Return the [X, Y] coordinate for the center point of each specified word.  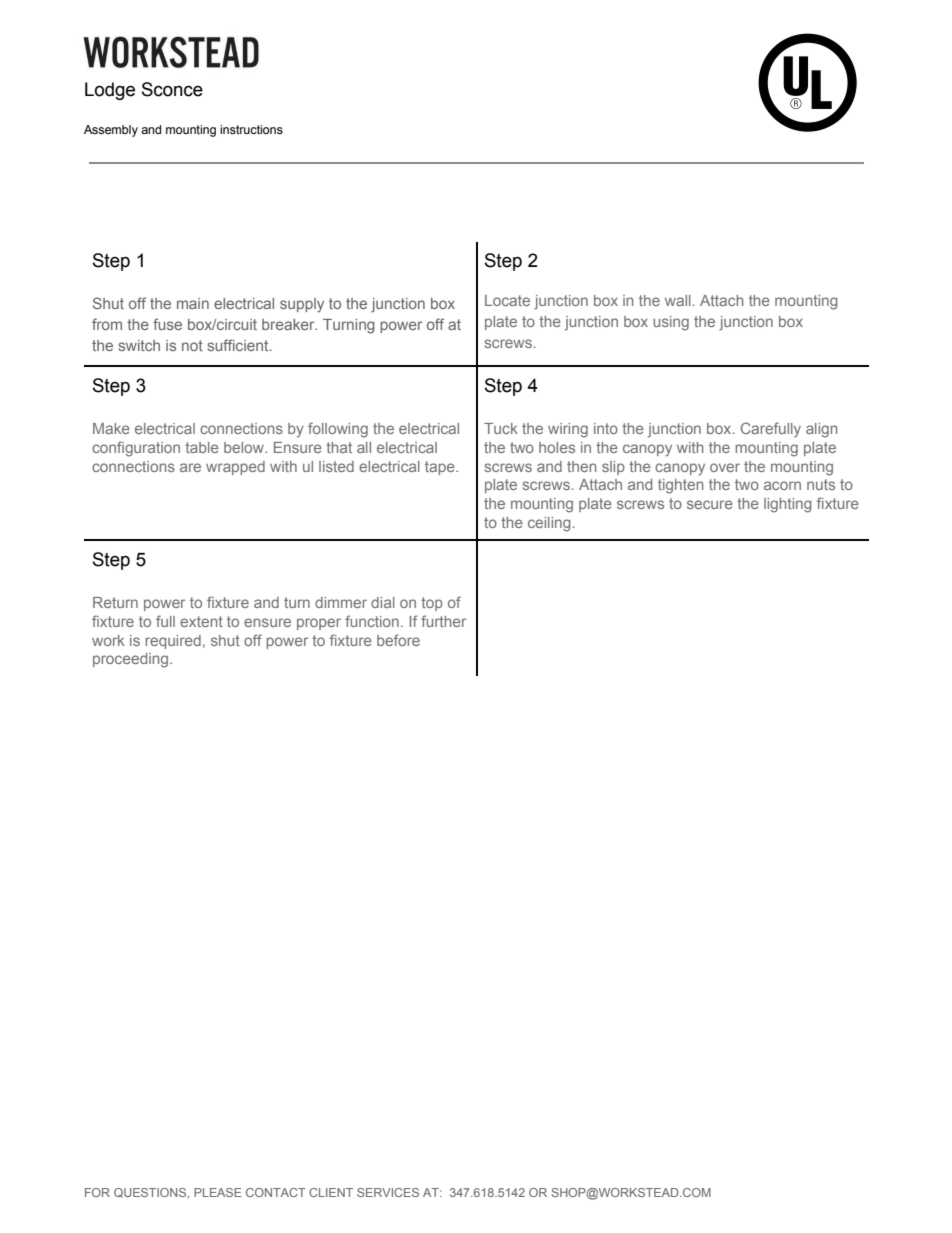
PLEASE [218, 1192]
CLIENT [331, 1192]
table [202, 447]
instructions [251, 129]
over [725, 467]
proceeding [132, 660]
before [398, 640]
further [443, 621]
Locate [507, 300]
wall [678, 300]
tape [441, 468]
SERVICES [388, 1192]
